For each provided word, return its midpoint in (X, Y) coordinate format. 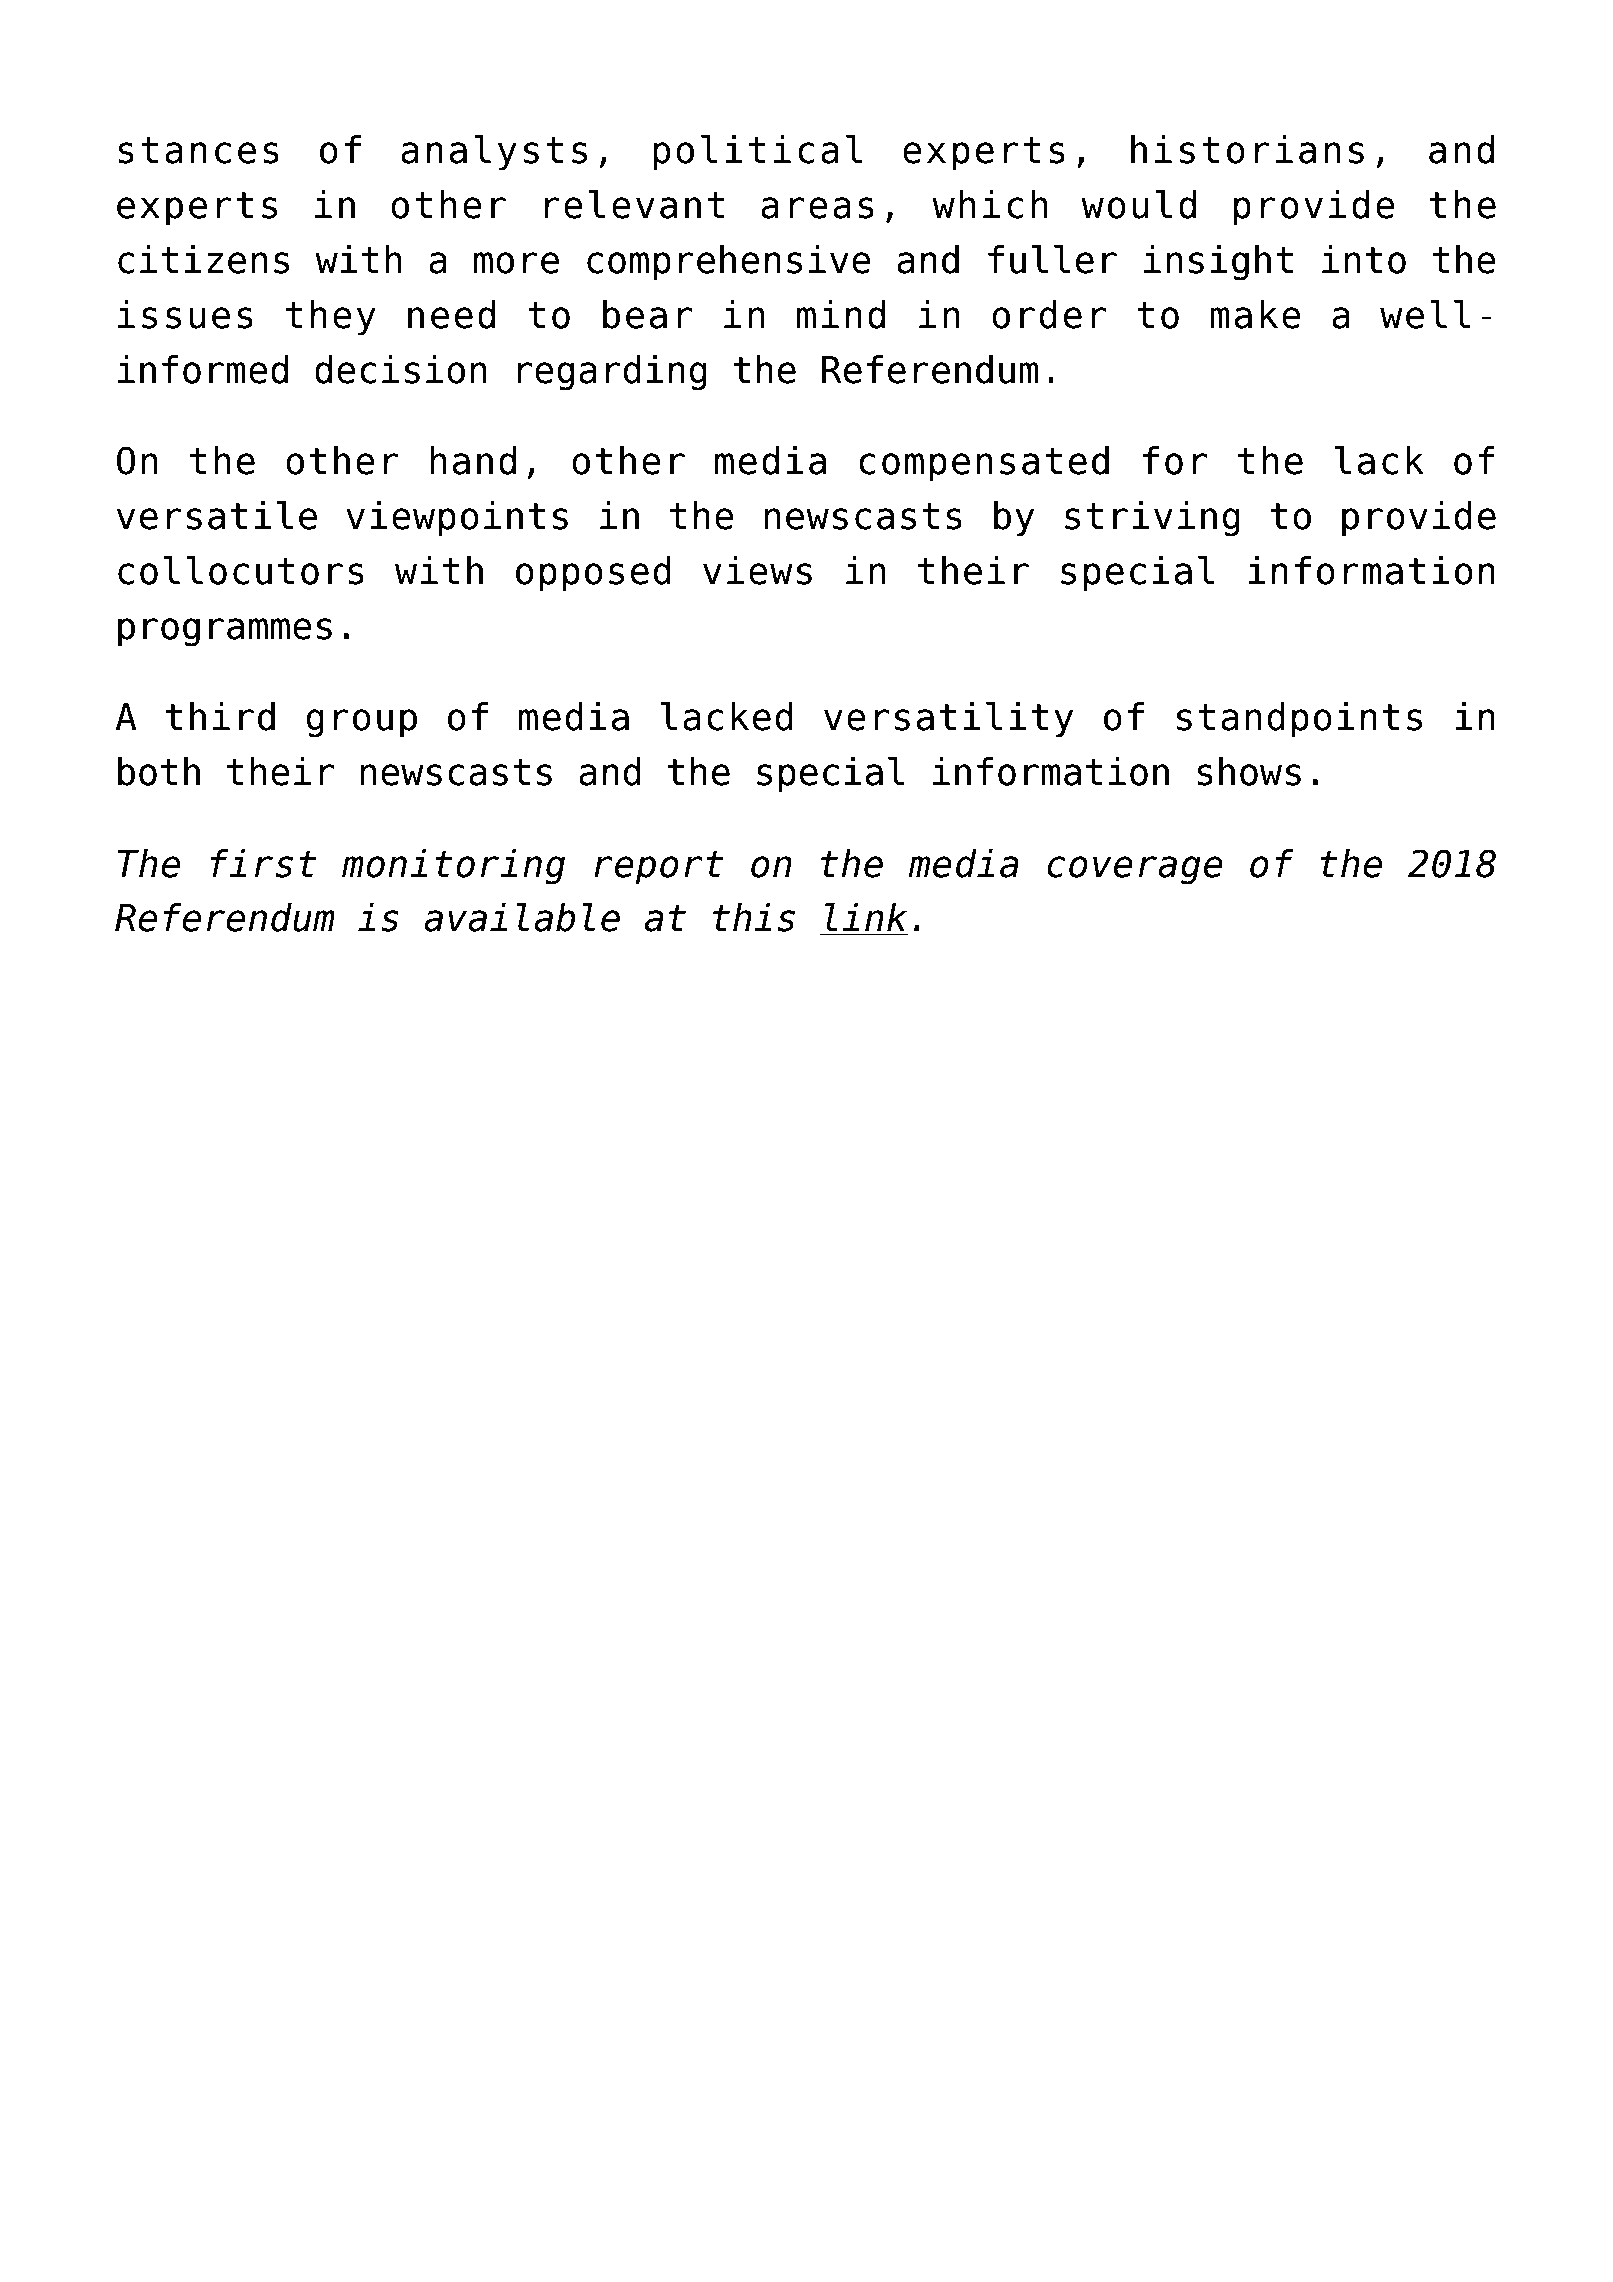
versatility (948, 720)
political (758, 153)
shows (1249, 771)
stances (198, 150)
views (757, 570)
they (331, 318)
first (263, 863)
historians (1247, 149)
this (754, 917)
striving (1152, 519)
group (361, 723)
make (1256, 314)
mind (841, 314)
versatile (217, 515)
